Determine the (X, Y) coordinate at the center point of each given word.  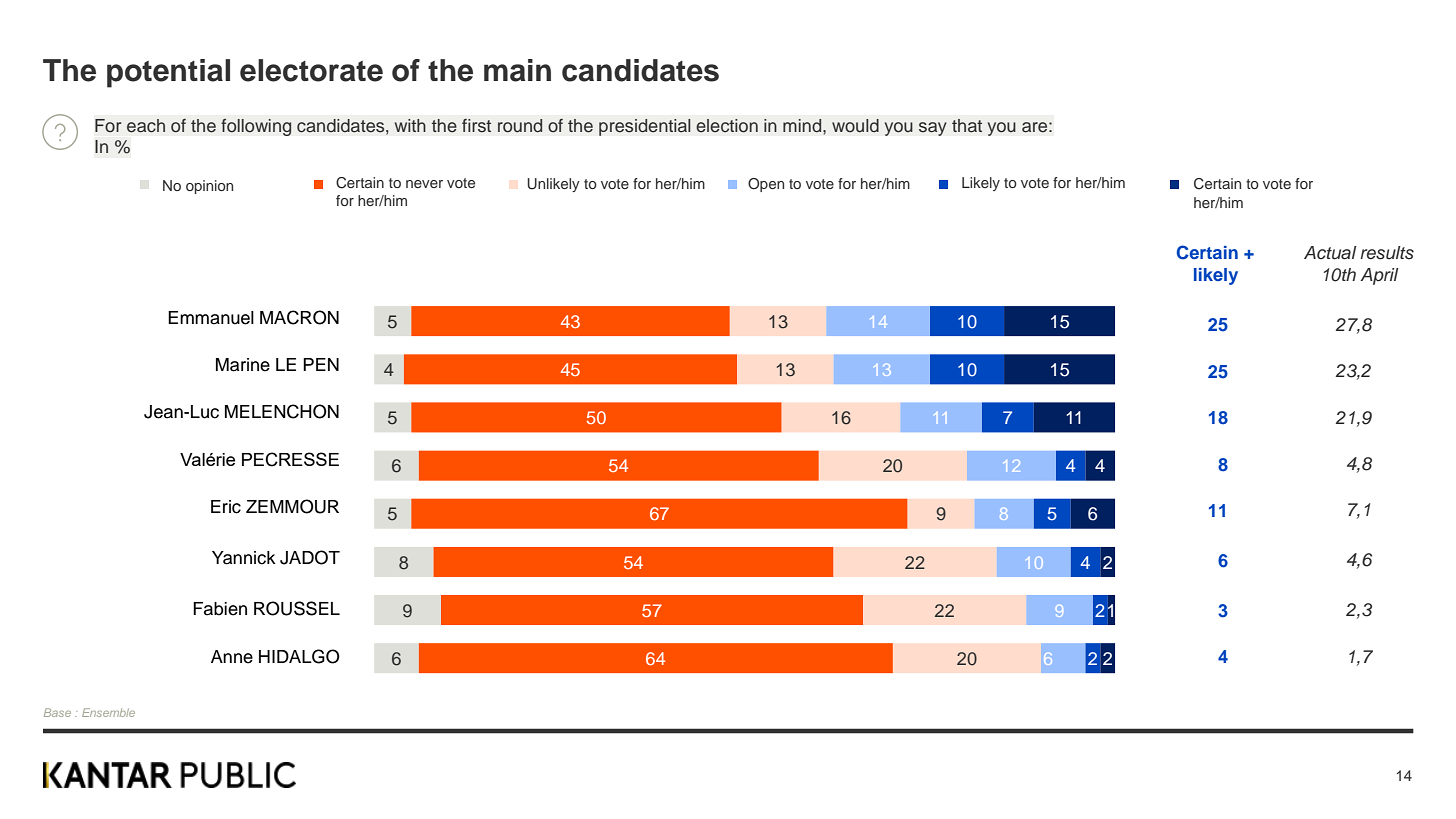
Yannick (244, 558)
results (1387, 253)
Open (766, 185)
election (727, 125)
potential (168, 73)
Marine (243, 365)
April (1379, 276)
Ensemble (108, 712)
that (967, 125)
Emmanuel (211, 318)
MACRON (299, 317)
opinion (209, 187)
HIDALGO (299, 656)
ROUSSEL (297, 608)
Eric (226, 507)
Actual (1330, 253)
